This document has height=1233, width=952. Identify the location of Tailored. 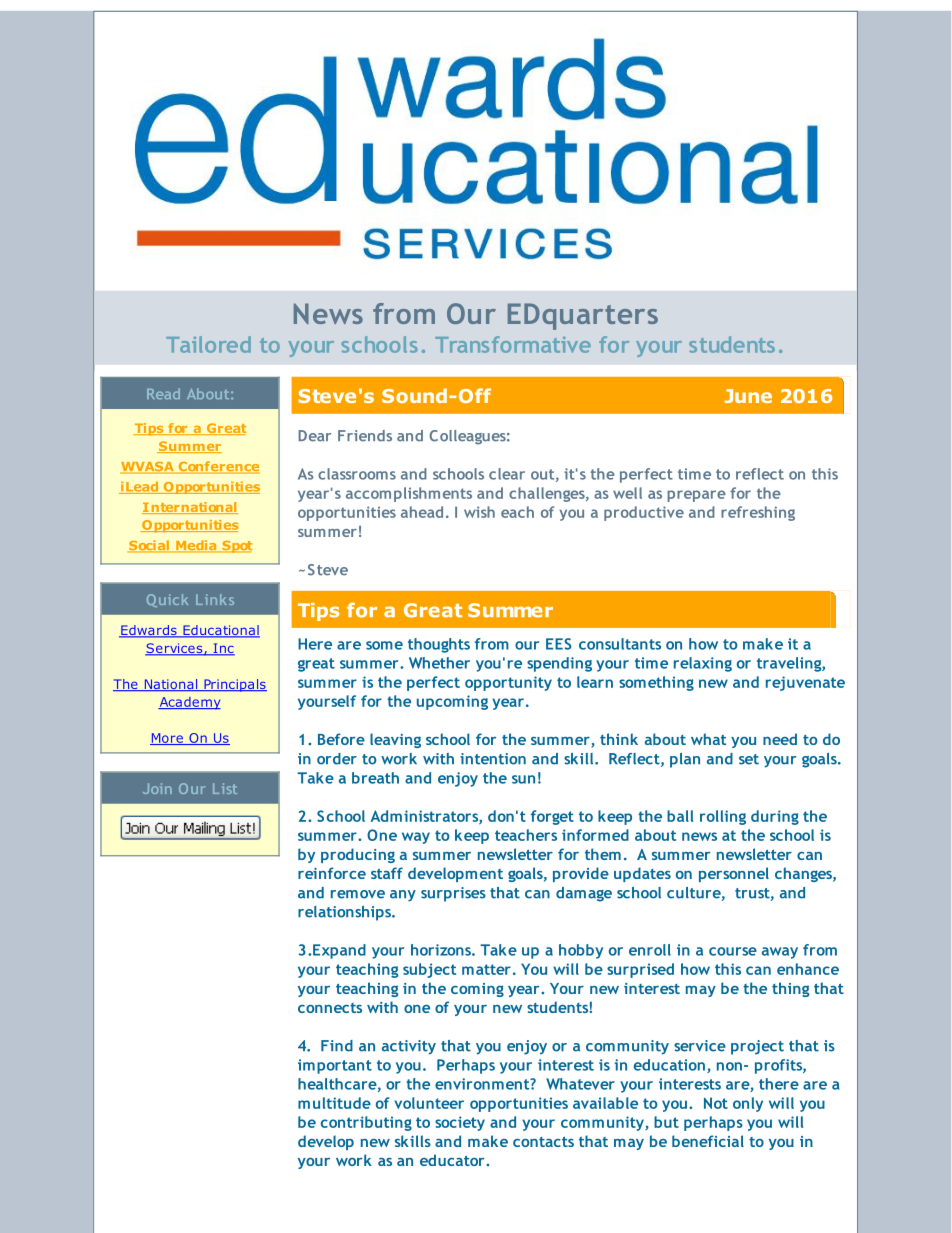
(208, 344).
